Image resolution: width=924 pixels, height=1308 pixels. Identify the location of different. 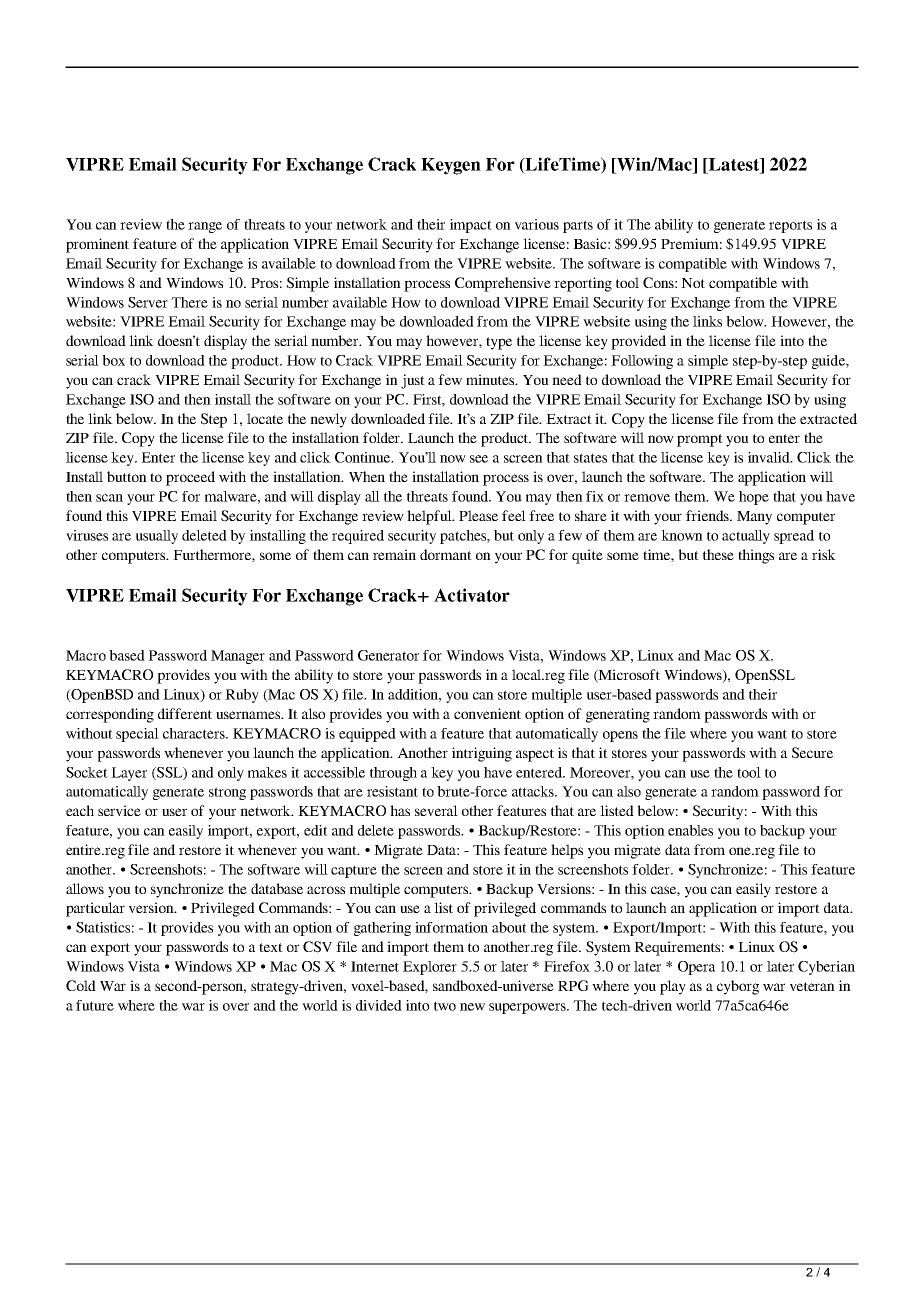
(185, 713).
